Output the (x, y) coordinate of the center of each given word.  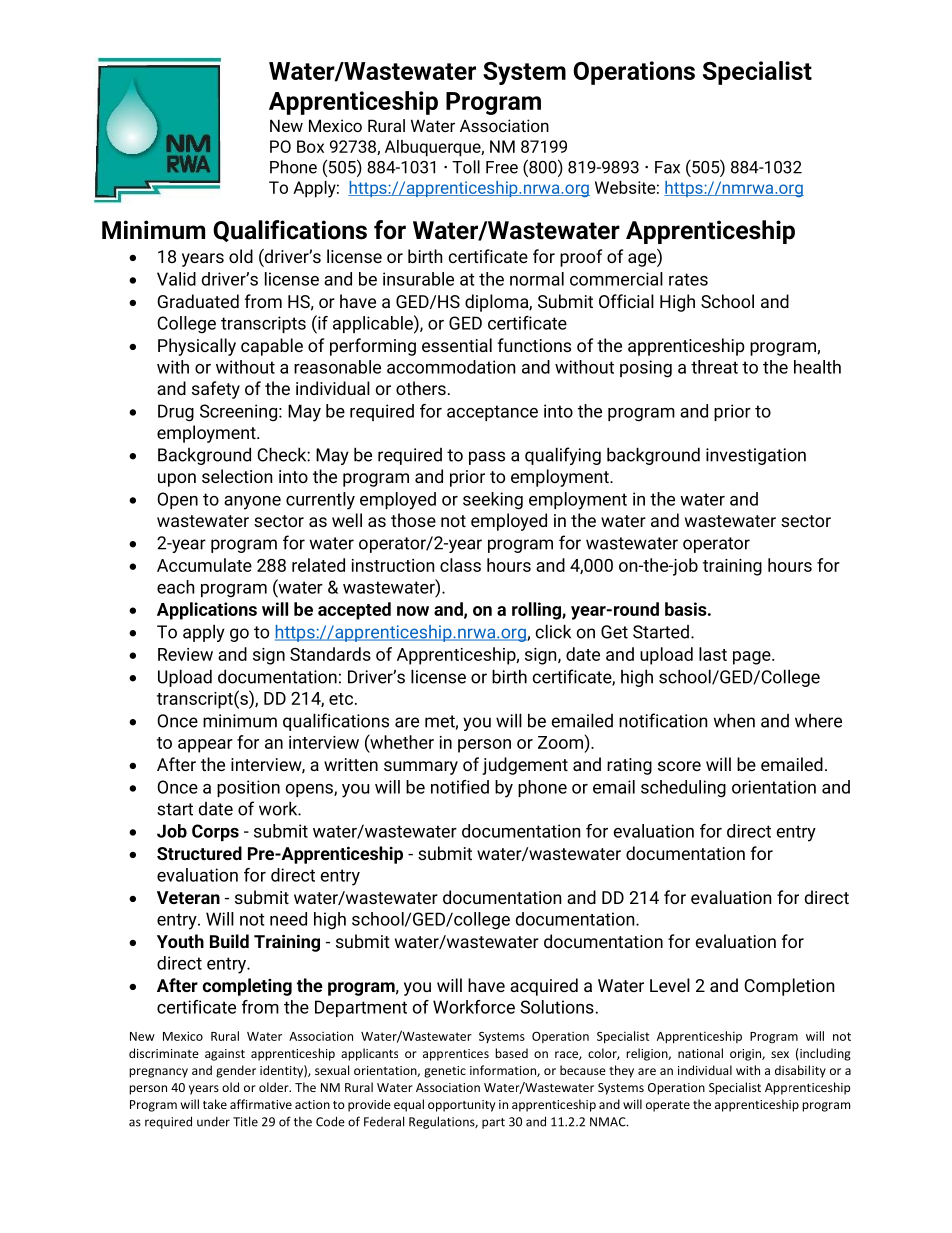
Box (310, 146)
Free (502, 167)
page (753, 658)
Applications (207, 611)
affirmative (261, 1104)
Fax (667, 167)
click (553, 631)
